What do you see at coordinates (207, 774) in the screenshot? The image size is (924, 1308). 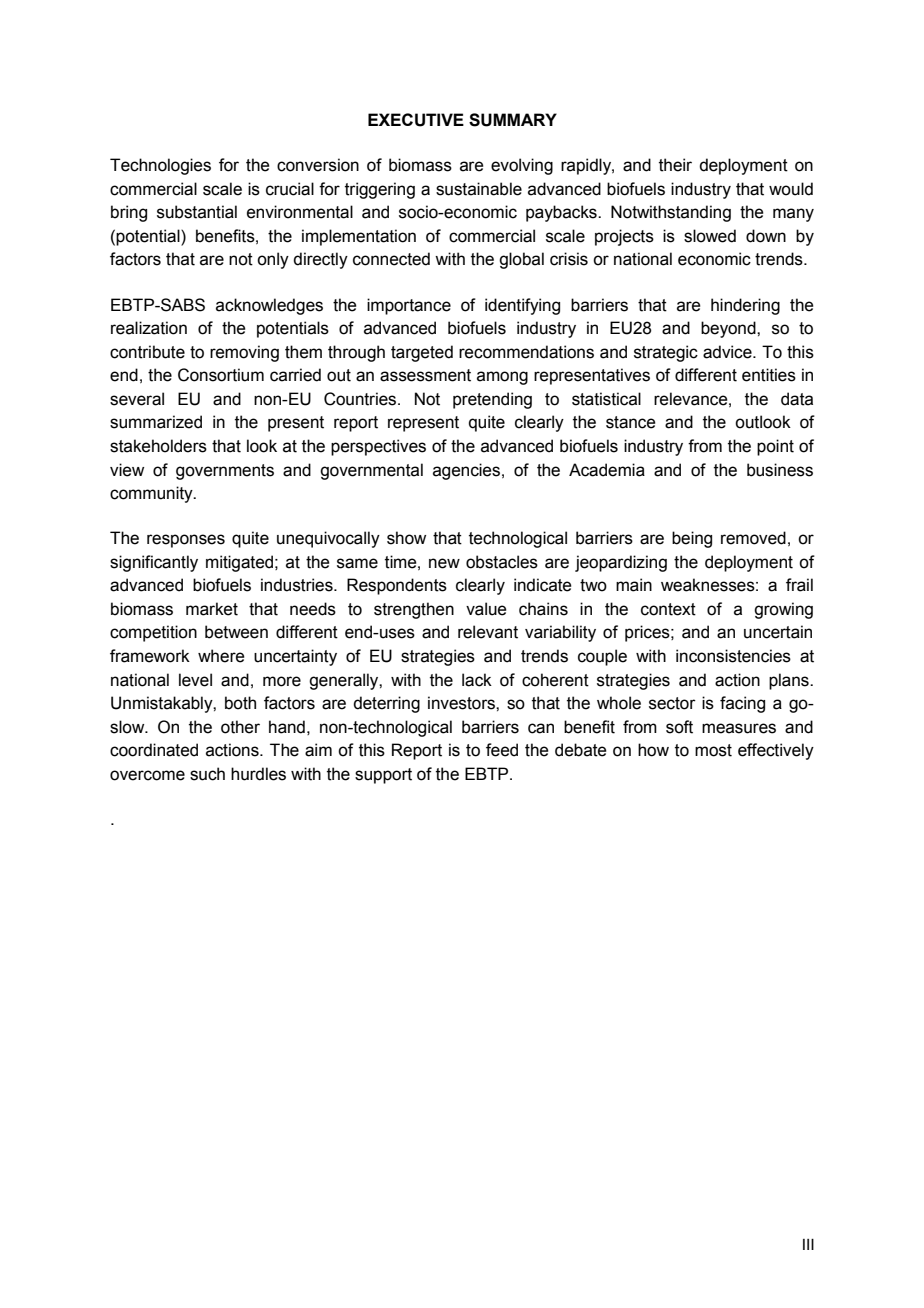 I see `such` at bounding box center [207, 774].
